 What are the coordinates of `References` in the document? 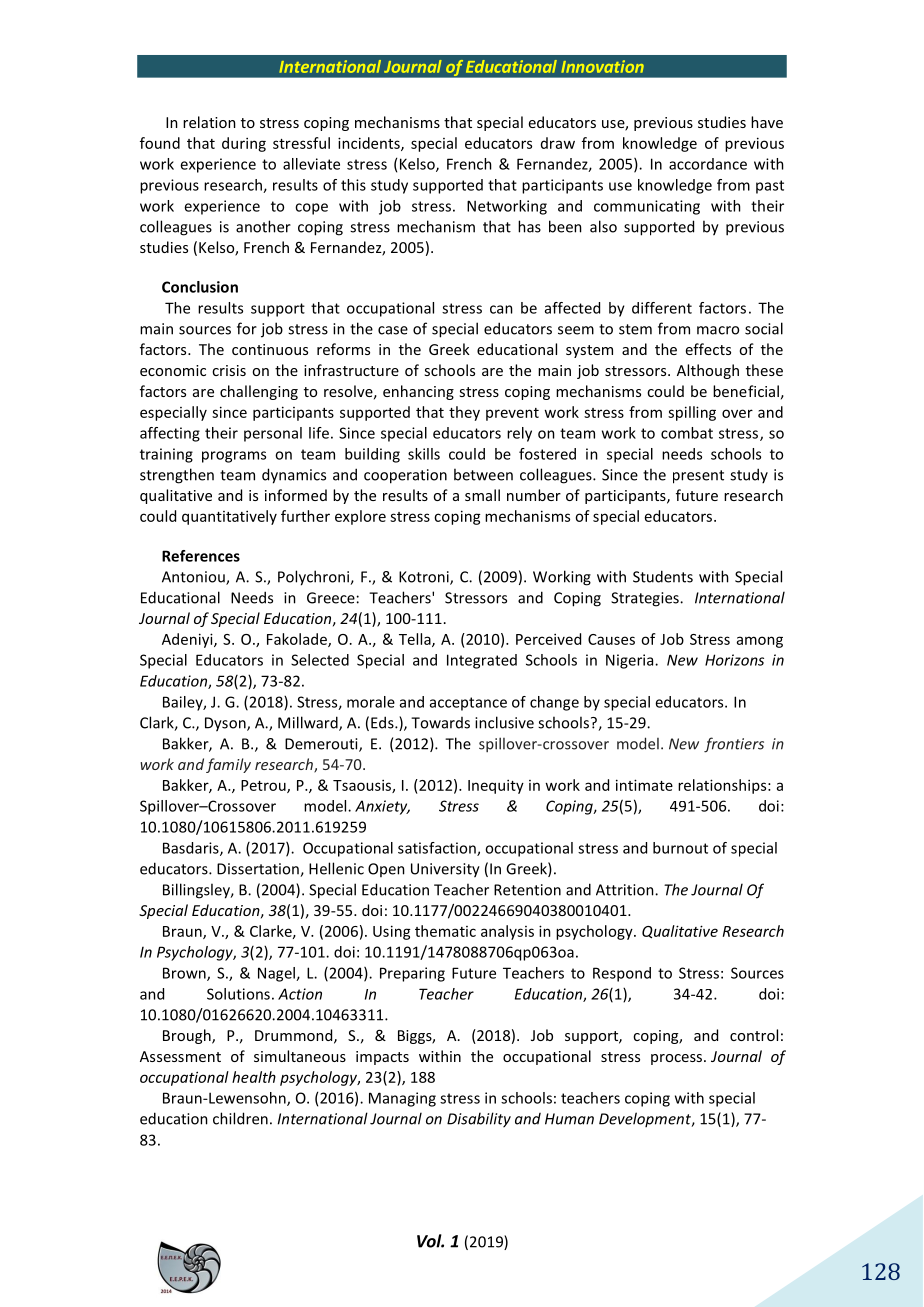 It's located at (201, 556).
